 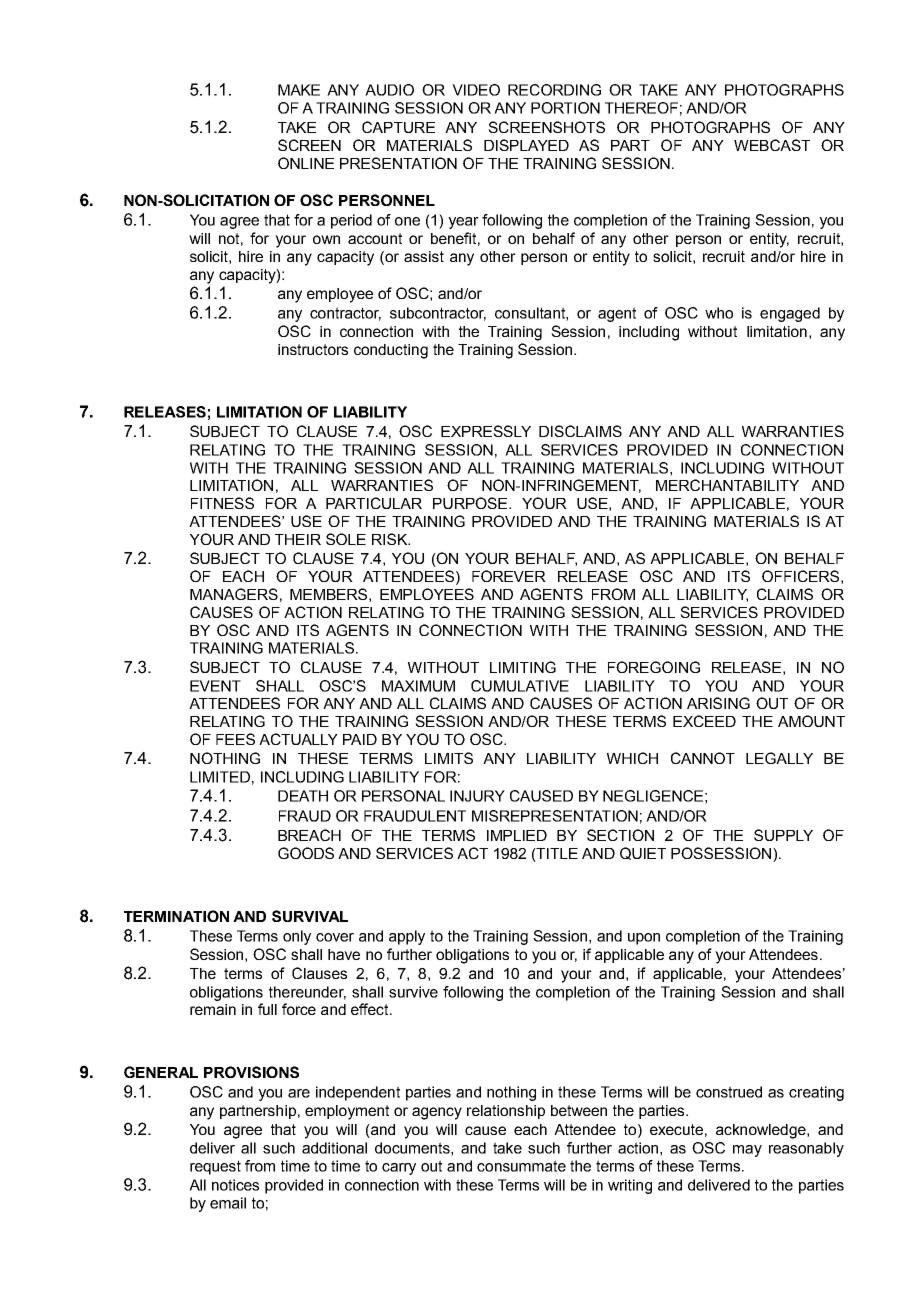 What do you see at coordinates (727, 485) in the screenshot?
I see `MERCHANTABILITY` at bounding box center [727, 485].
